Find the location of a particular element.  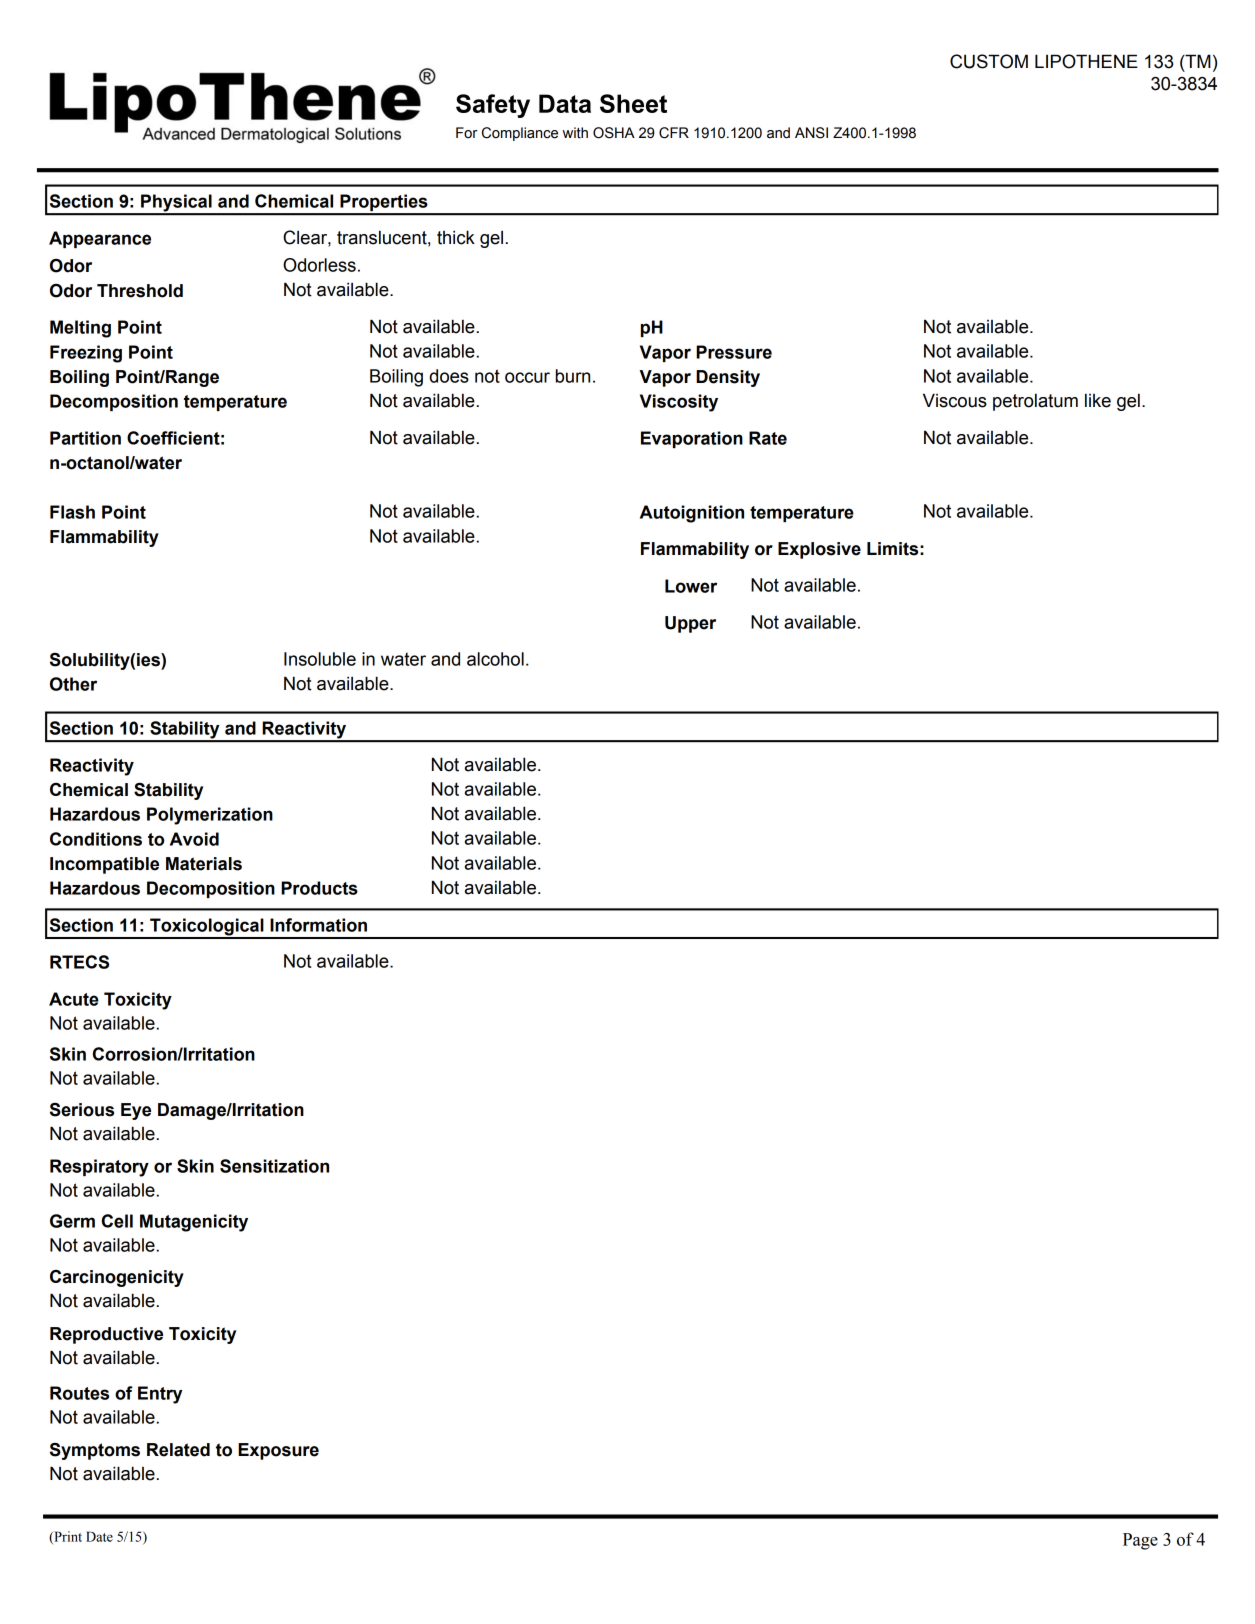

Physical is located at coordinates (176, 204).
